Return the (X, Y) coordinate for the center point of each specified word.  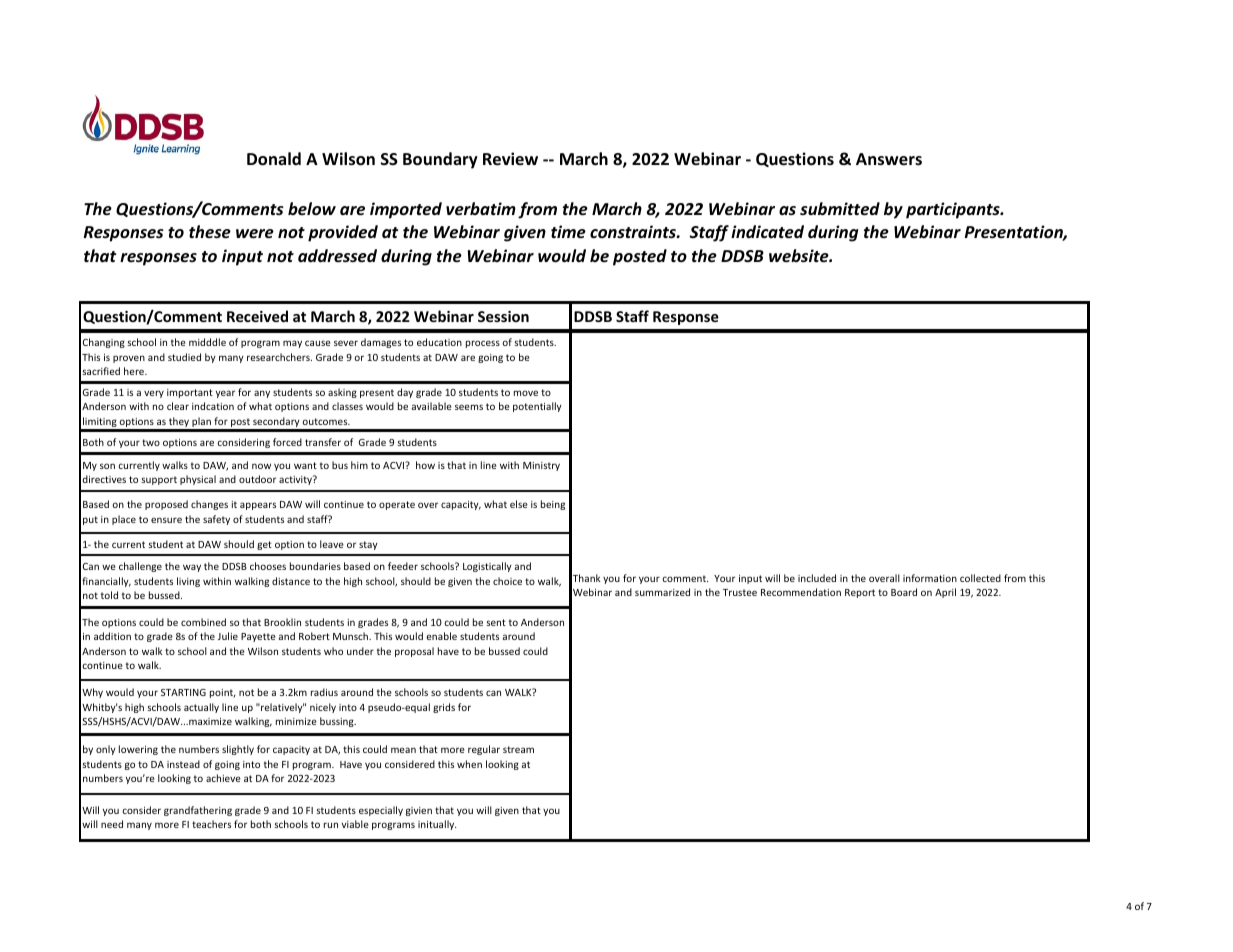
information (930, 578)
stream (518, 749)
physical (198, 480)
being (553, 505)
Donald (274, 159)
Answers (889, 159)
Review (510, 159)
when (469, 764)
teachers (211, 824)
